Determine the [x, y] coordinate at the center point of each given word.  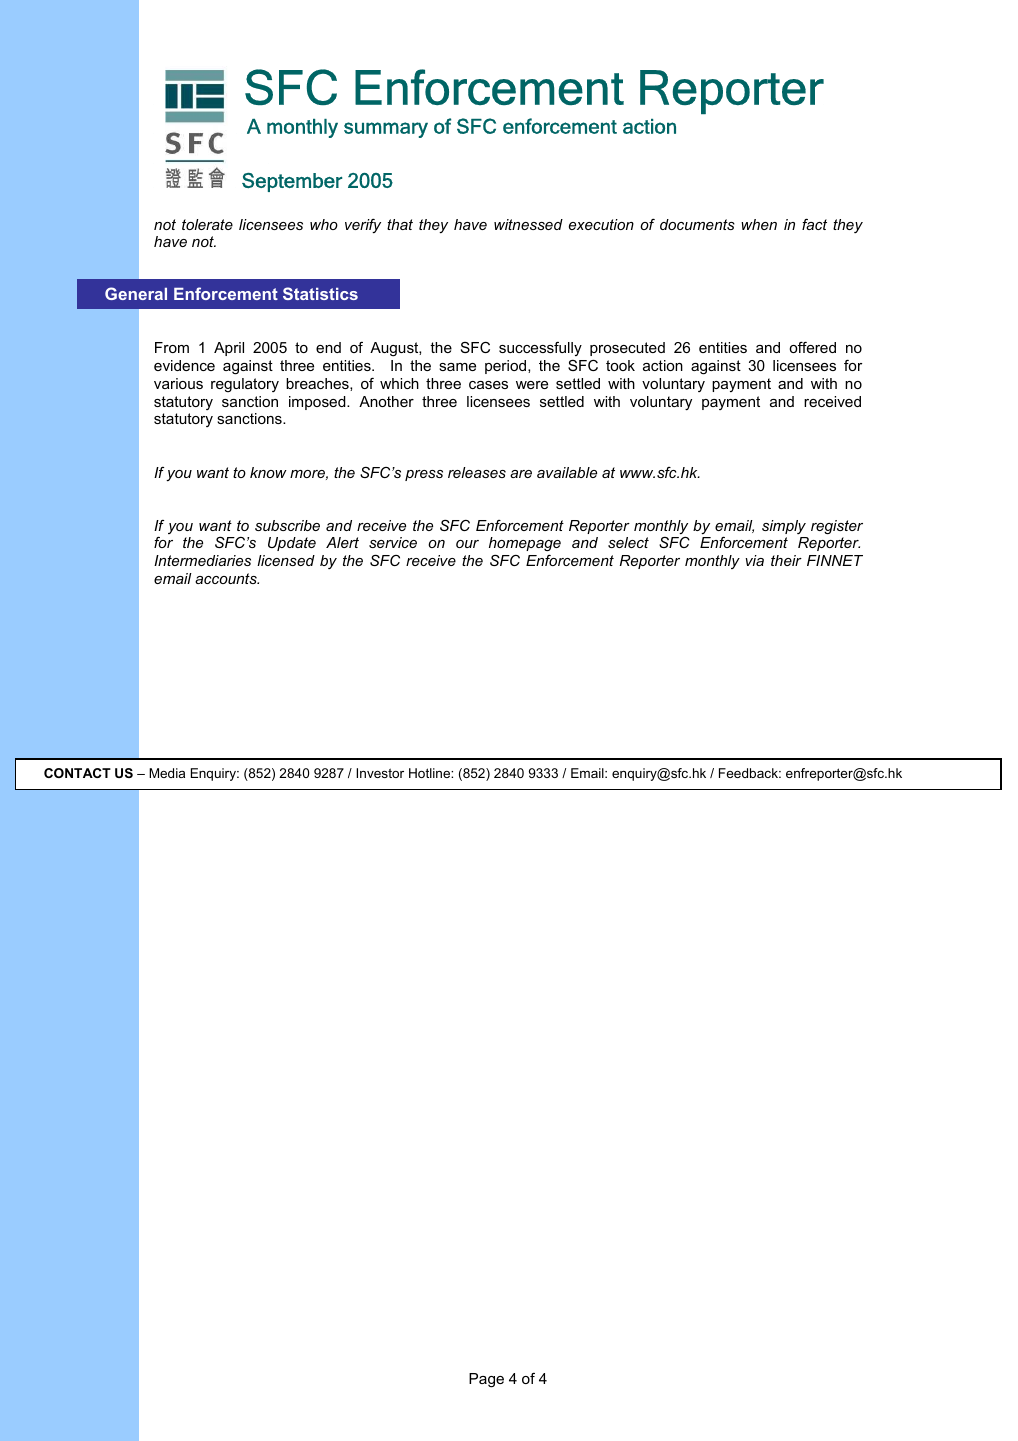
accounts [227, 578]
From [172, 347]
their [786, 560]
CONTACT [77, 773]
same [457, 367]
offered [812, 347]
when [759, 224]
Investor [380, 773]
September [292, 182]
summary [386, 130]
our [467, 544]
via [754, 560]
